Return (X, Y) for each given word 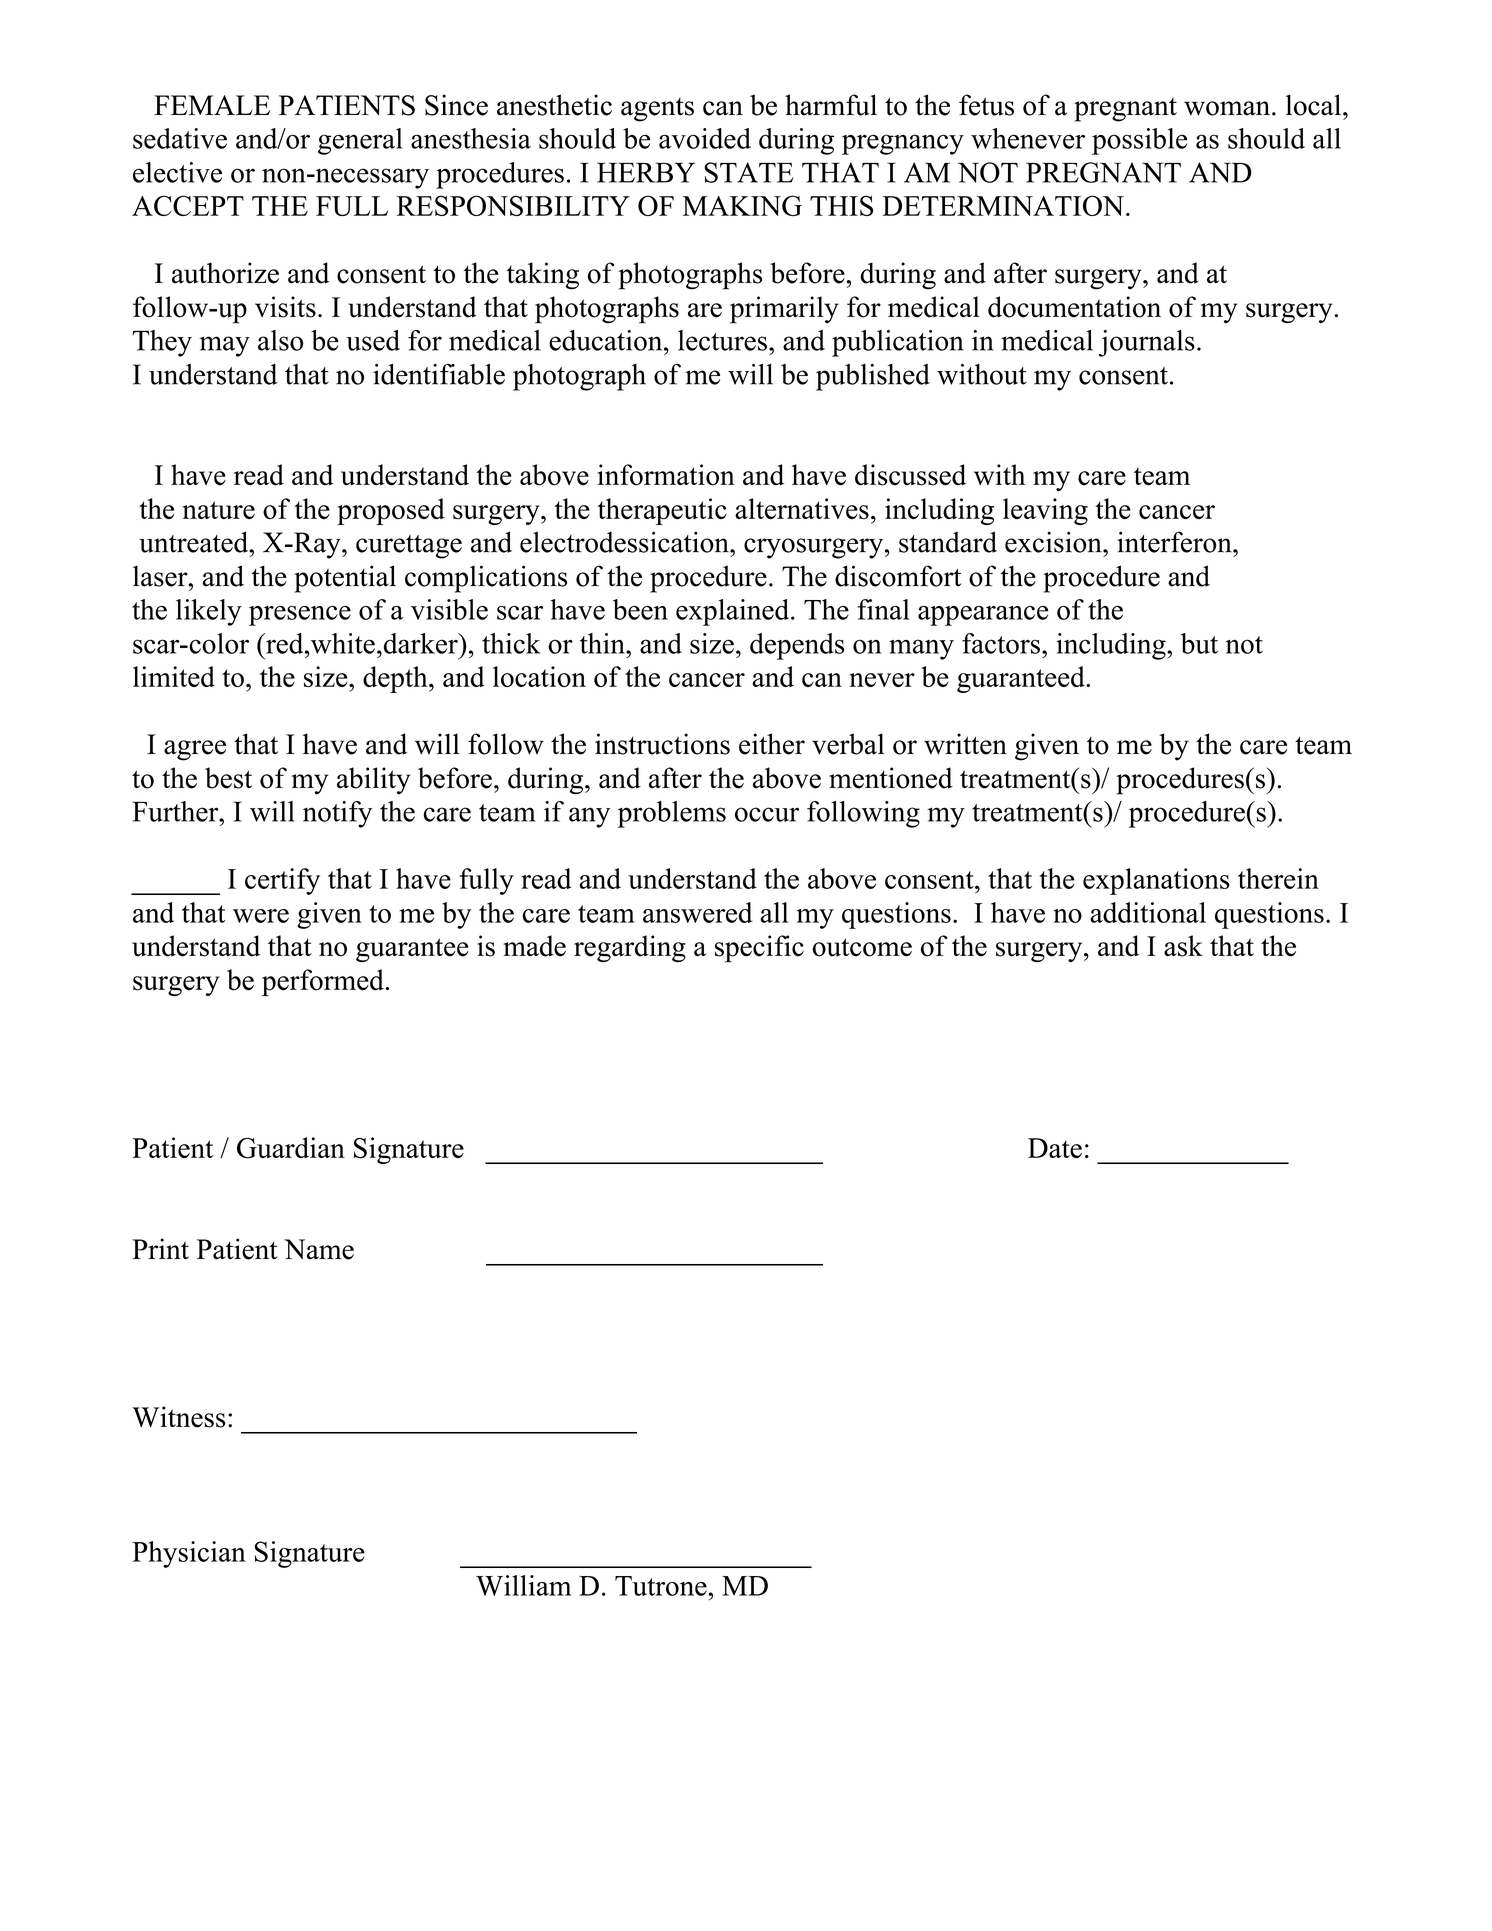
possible (1139, 141)
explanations (1156, 881)
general (360, 141)
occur (767, 814)
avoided (705, 138)
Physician (189, 1554)
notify (337, 814)
